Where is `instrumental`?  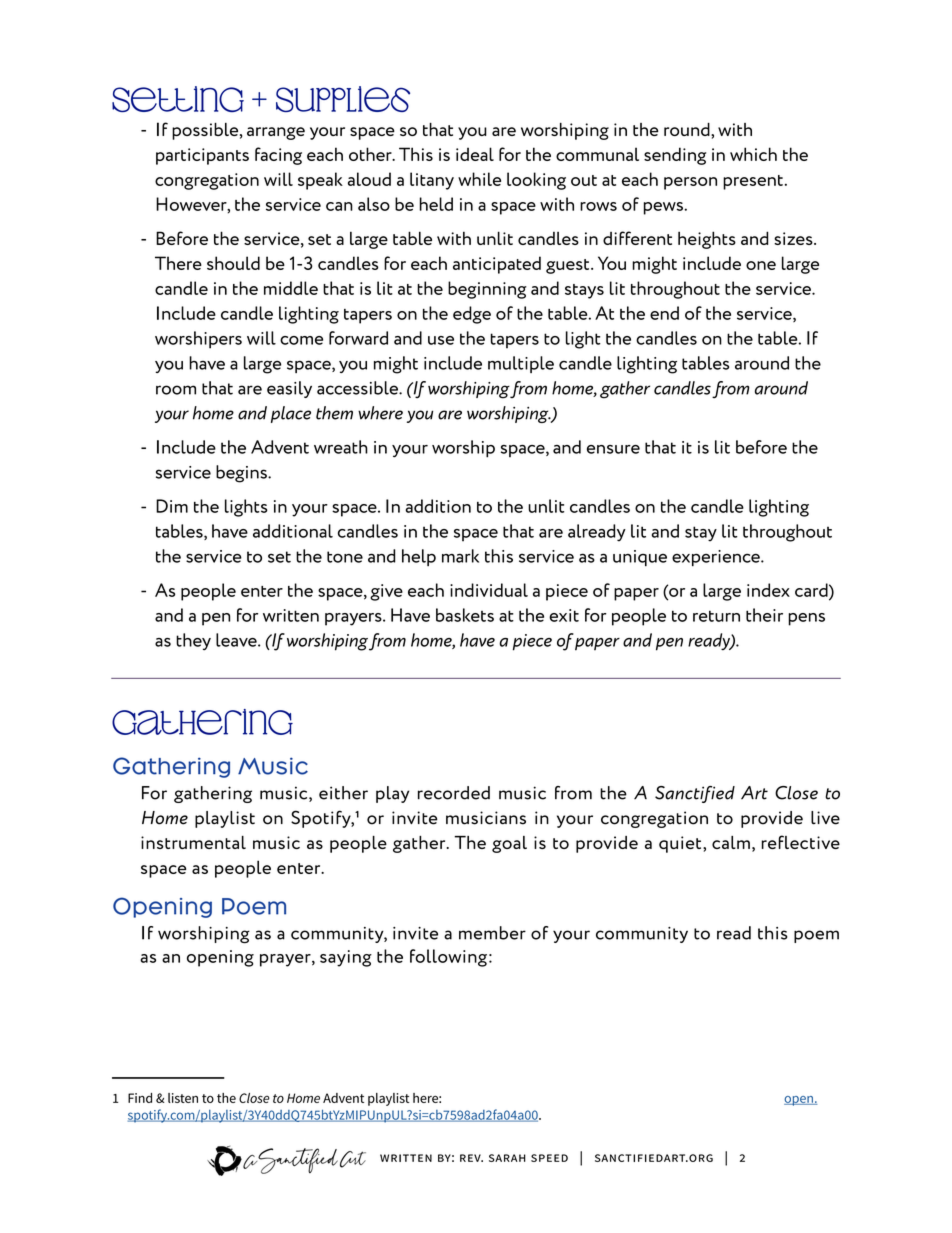 instrumental is located at coordinates (193, 842).
